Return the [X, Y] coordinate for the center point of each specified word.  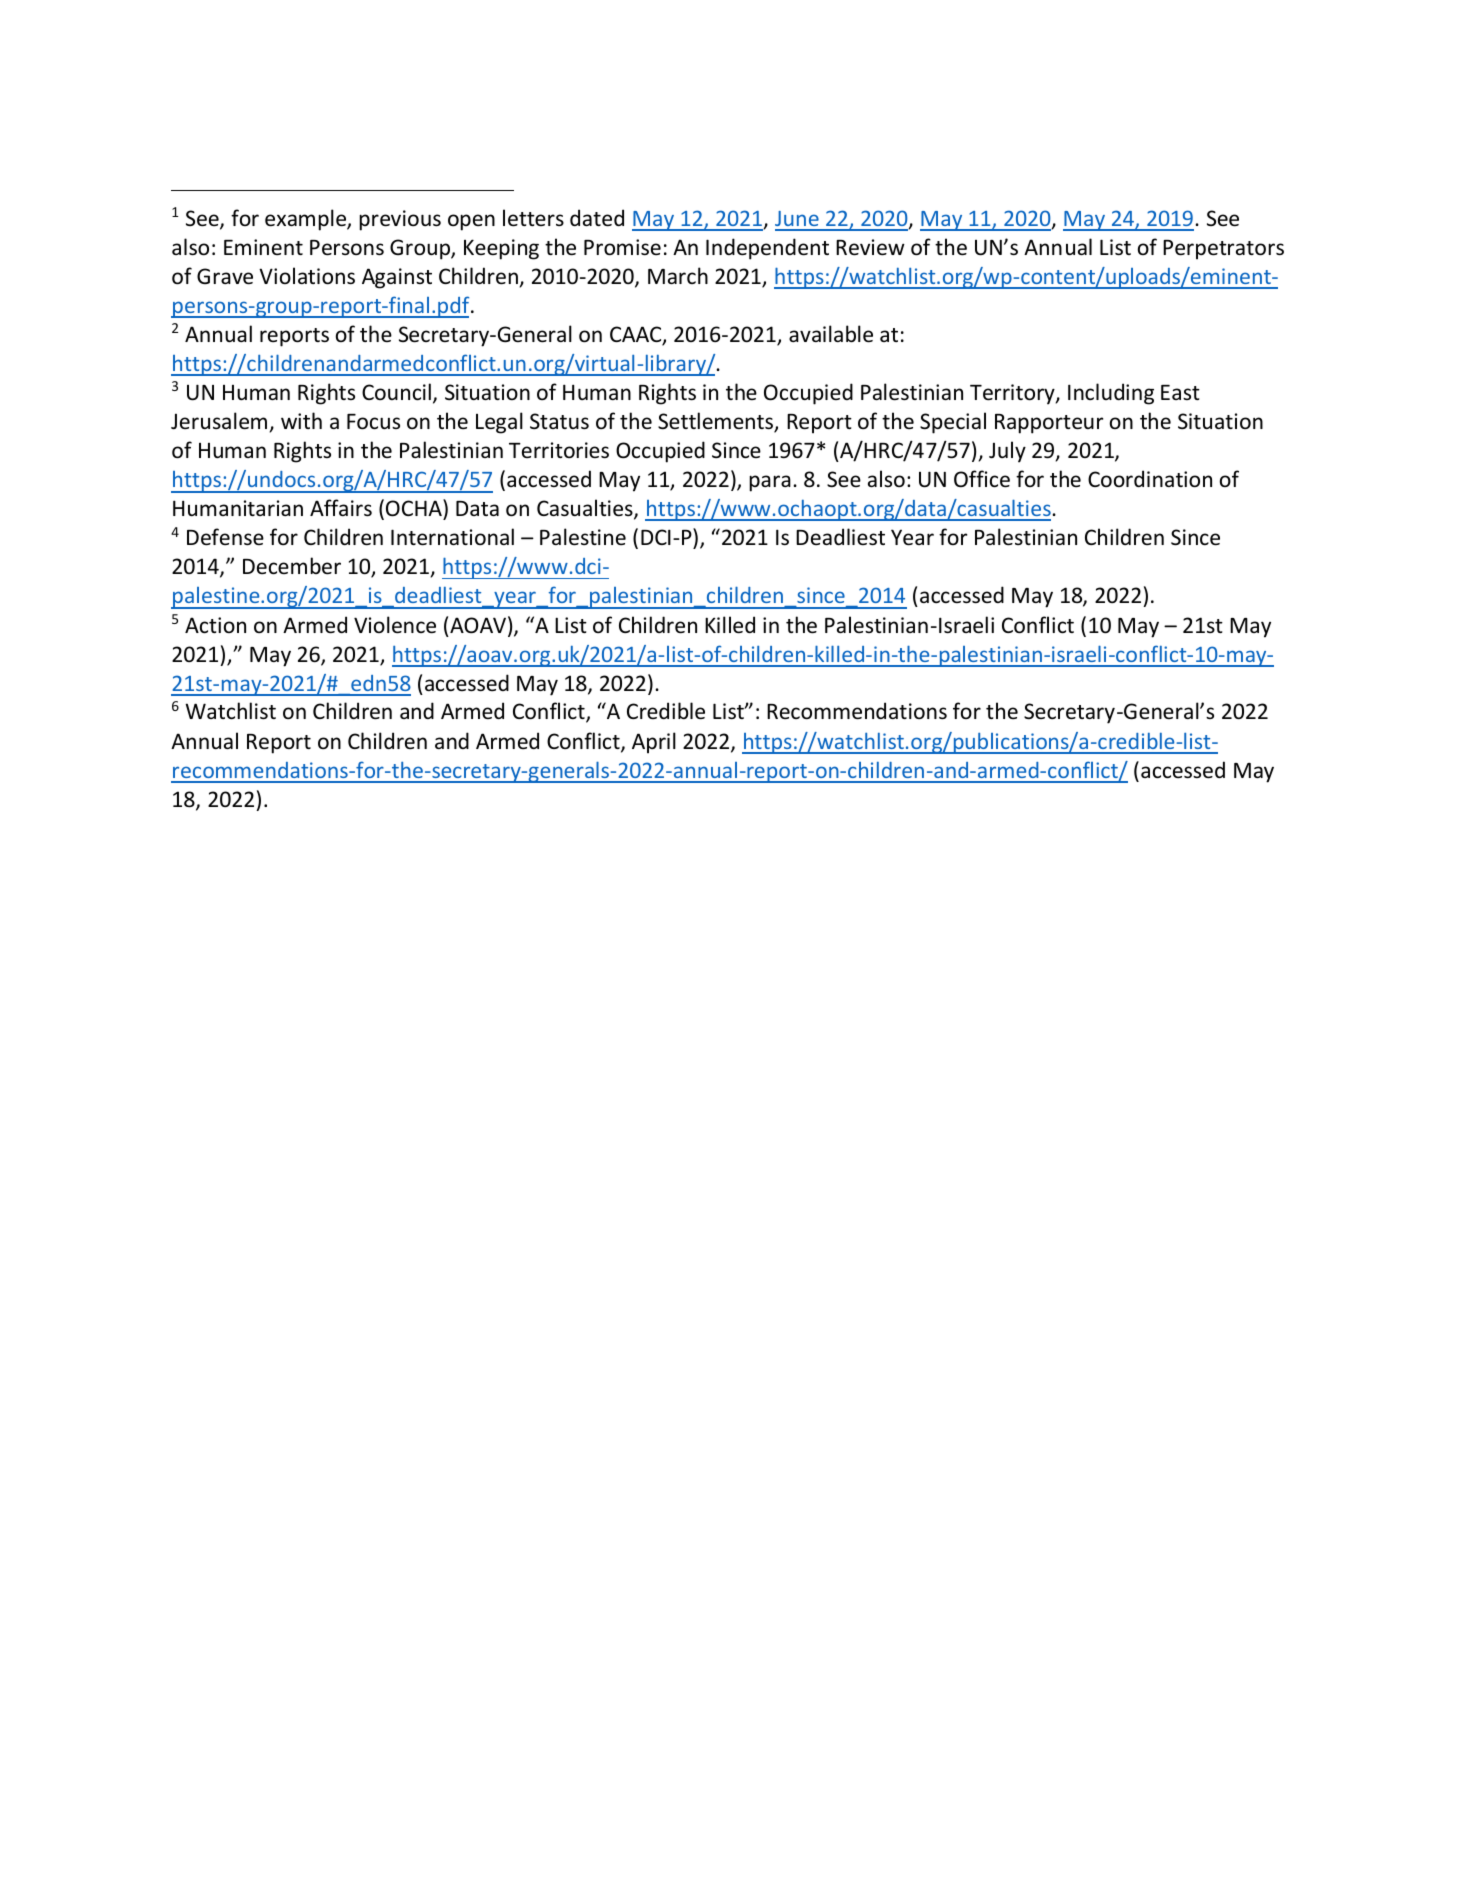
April [654, 743]
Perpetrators [1223, 250]
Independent [767, 249]
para [770, 483]
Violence [395, 625]
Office [982, 479]
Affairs [341, 508]
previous [400, 220]
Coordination [1150, 479]
